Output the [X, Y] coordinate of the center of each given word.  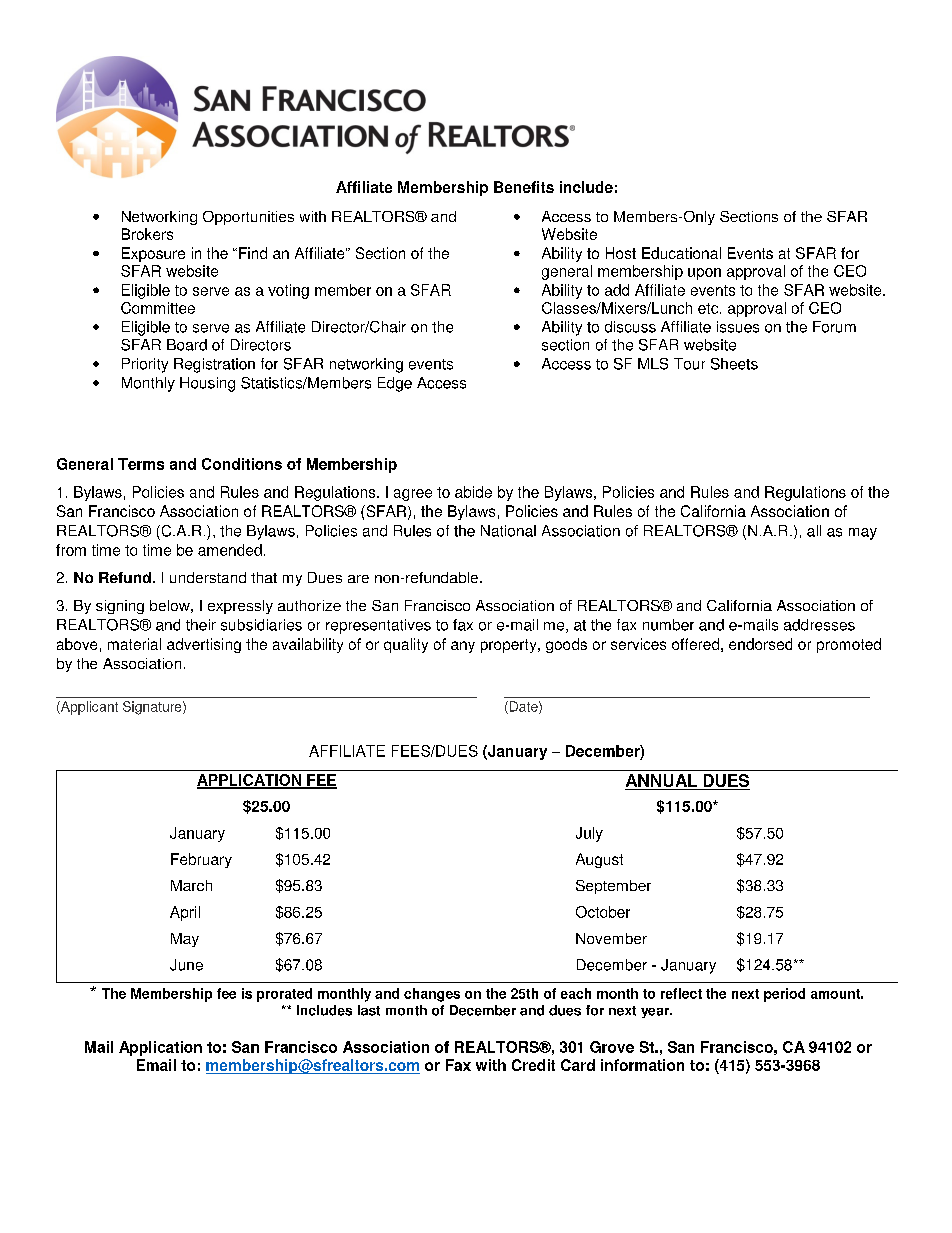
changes [432, 995]
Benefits [524, 187]
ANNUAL [662, 782]
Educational [681, 253]
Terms [141, 464]
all [814, 531]
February [201, 860]
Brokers [147, 234]
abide [473, 492]
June [186, 965]
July [589, 834]
